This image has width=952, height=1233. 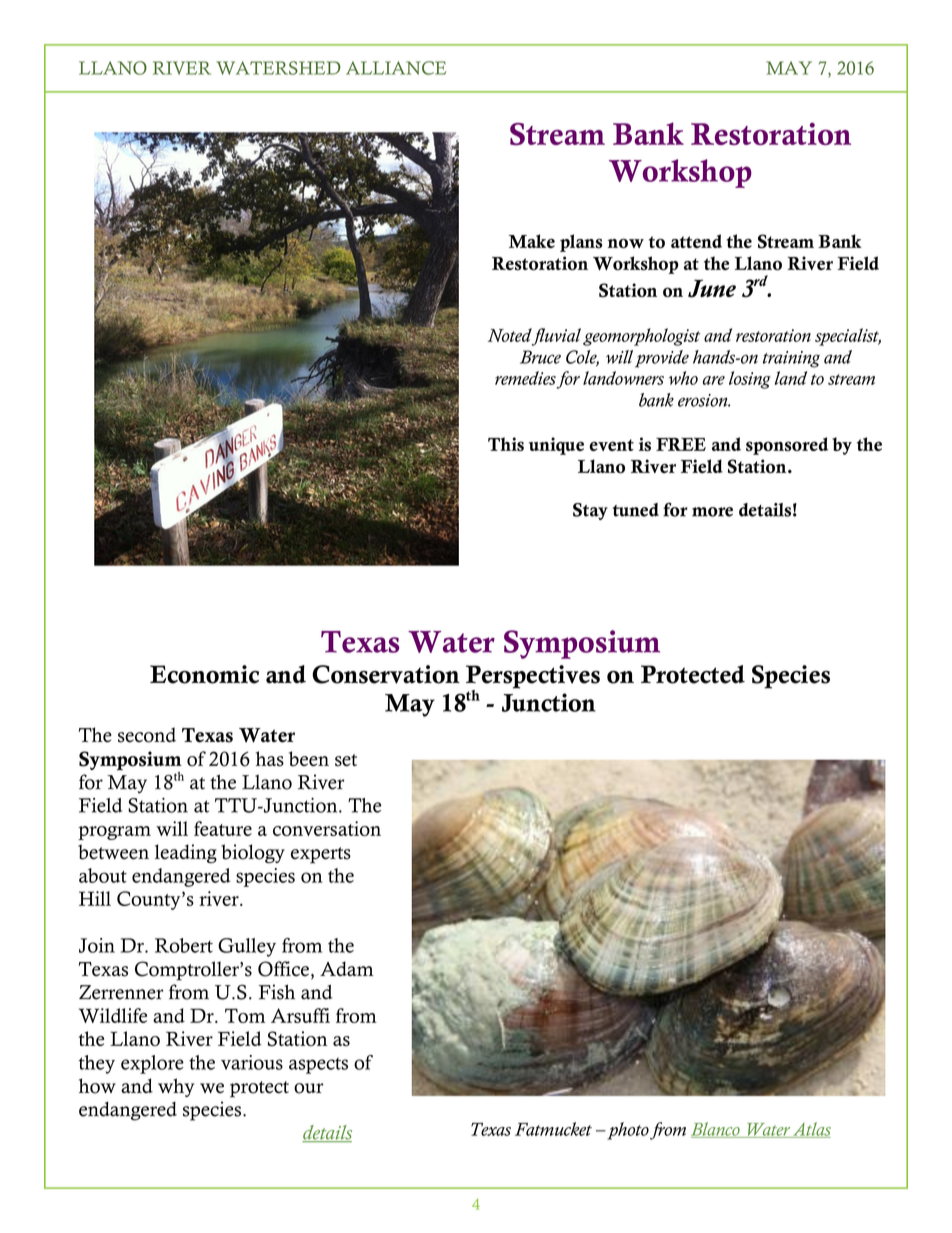 I want to click on attend, so click(x=696, y=241).
